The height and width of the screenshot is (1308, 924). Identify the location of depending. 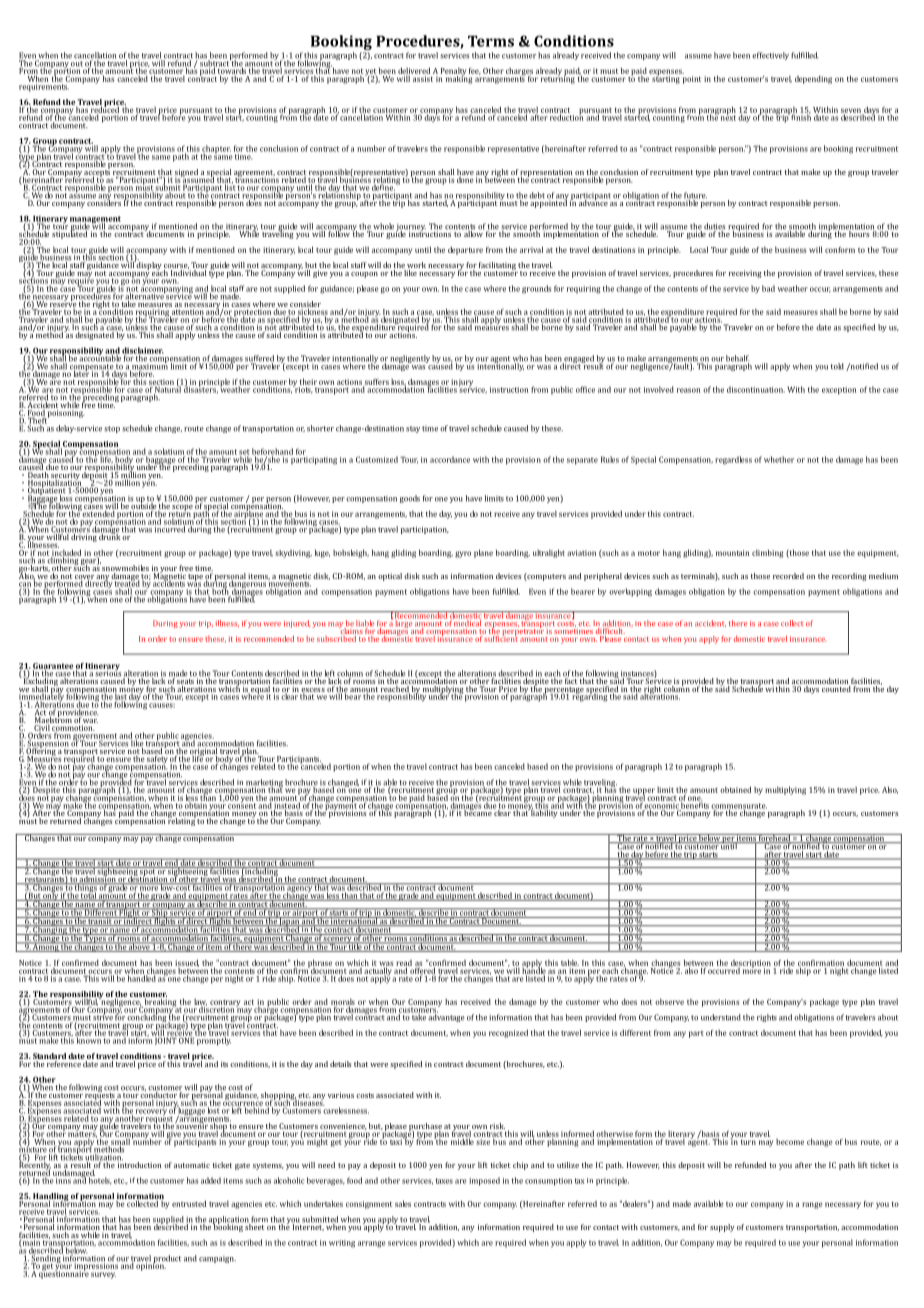
(813, 79).
